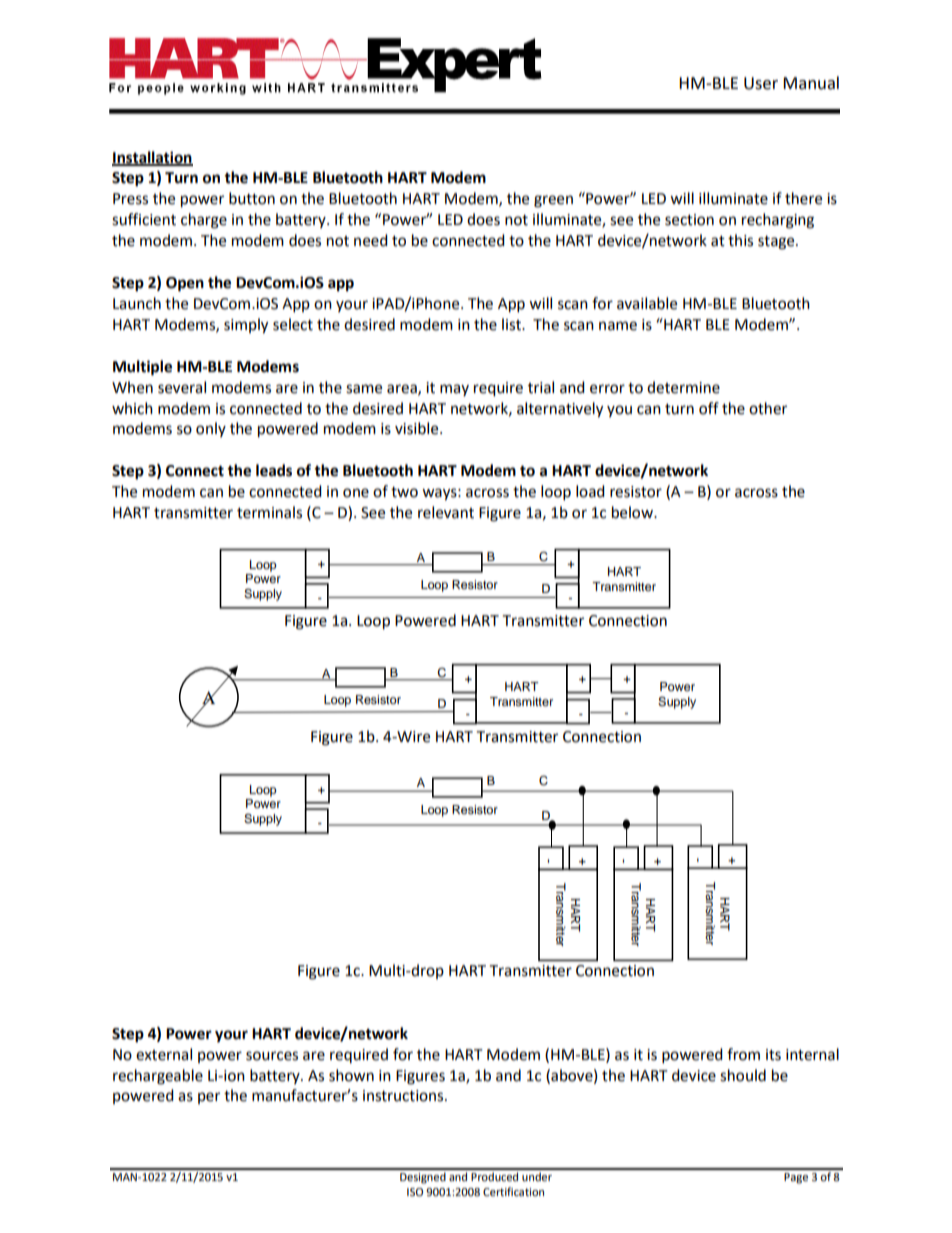 This page has height=1233, width=952. Describe the element at coordinates (761, 83) in the page. I see `User` at that location.
